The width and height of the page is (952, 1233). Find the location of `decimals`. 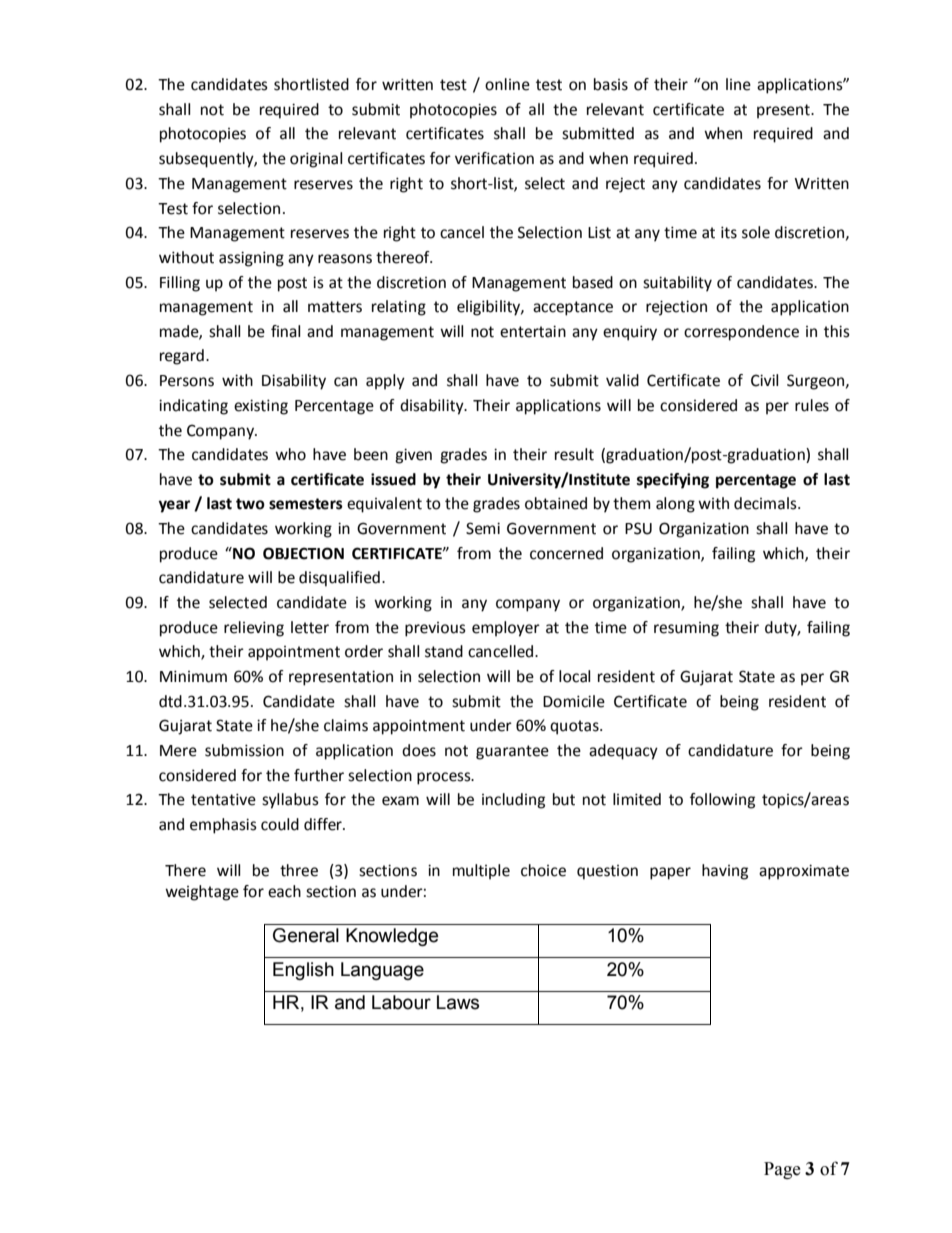

decimals is located at coordinates (766, 503).
